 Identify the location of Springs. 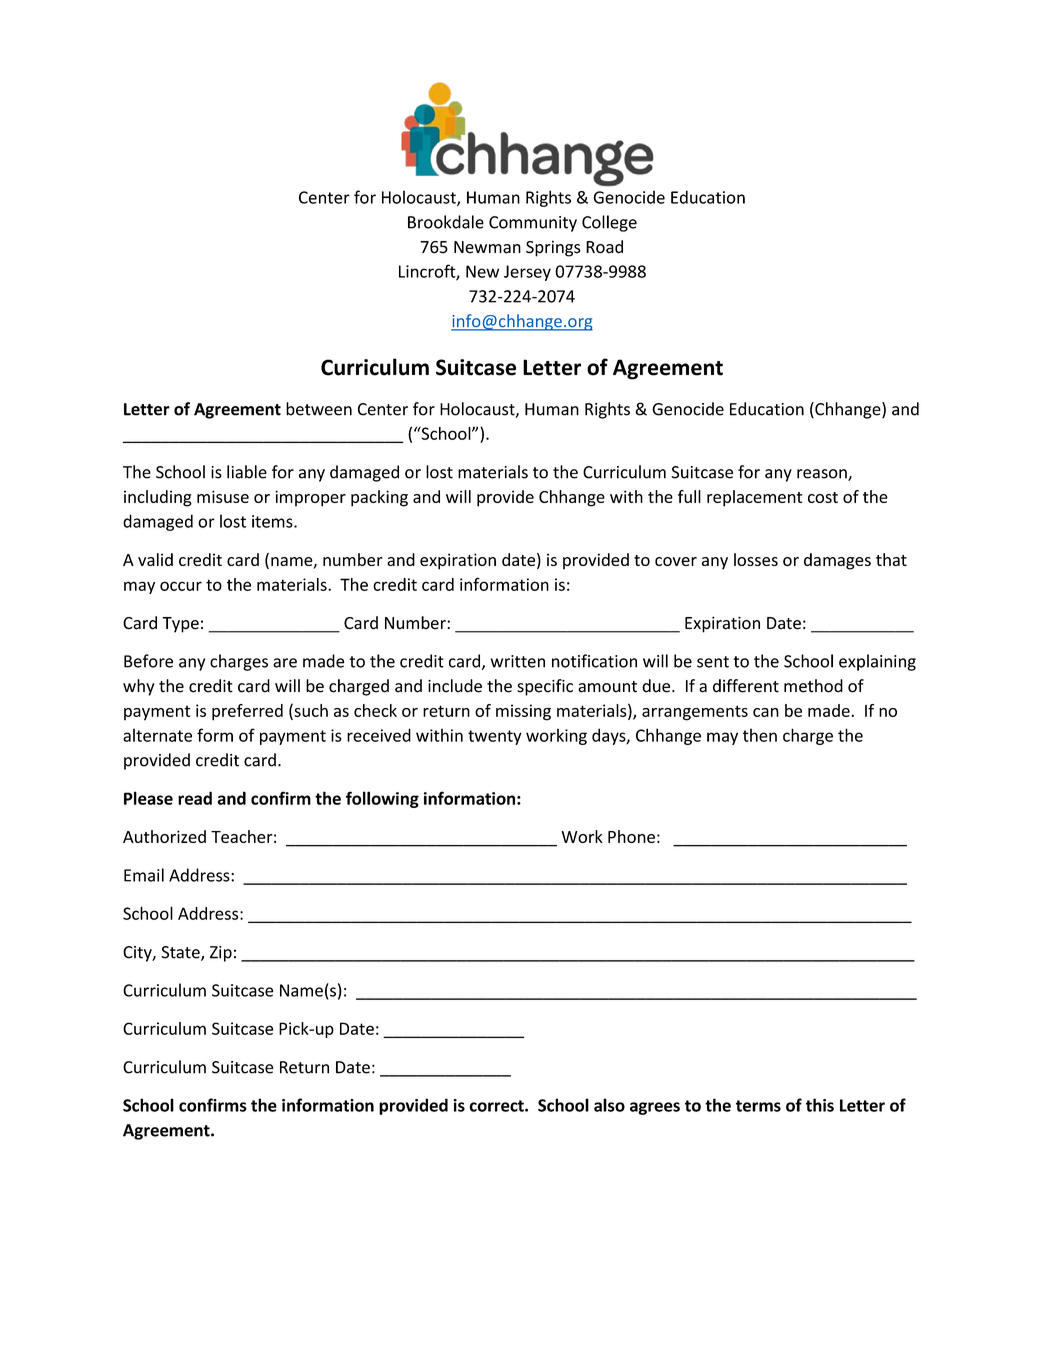
(553, 248).
